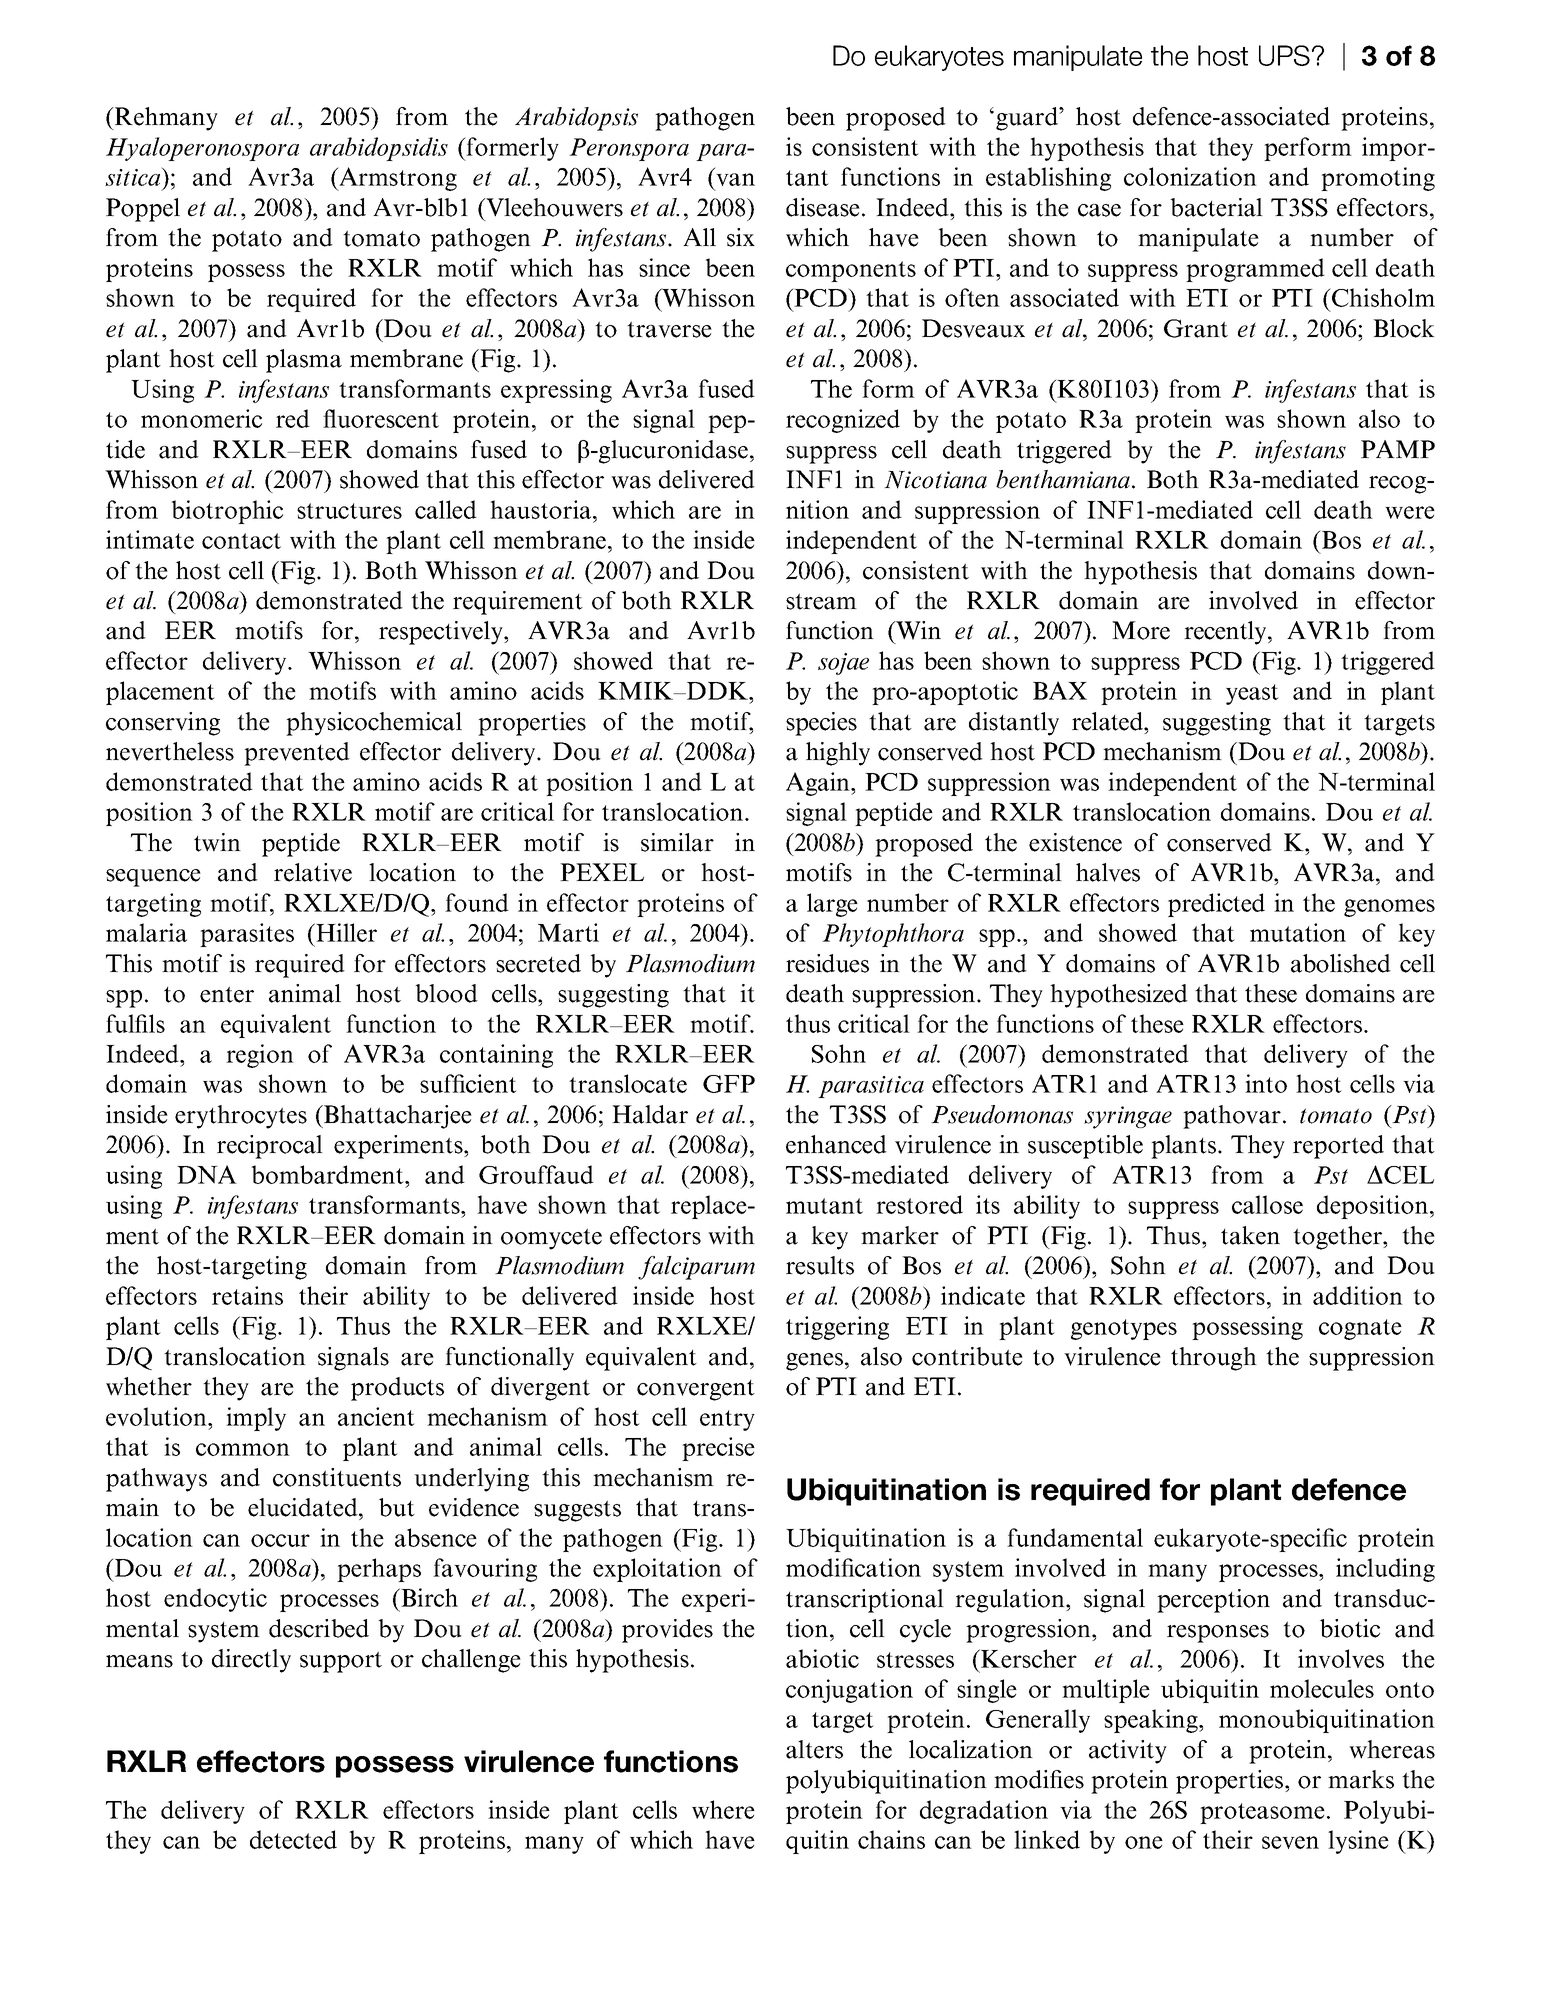 This screenshot has width=1547, height=2000. What do you see at coordinates (814, 1749) in the screenshot?
I see `alters` at bounding box center [814, 1749].
